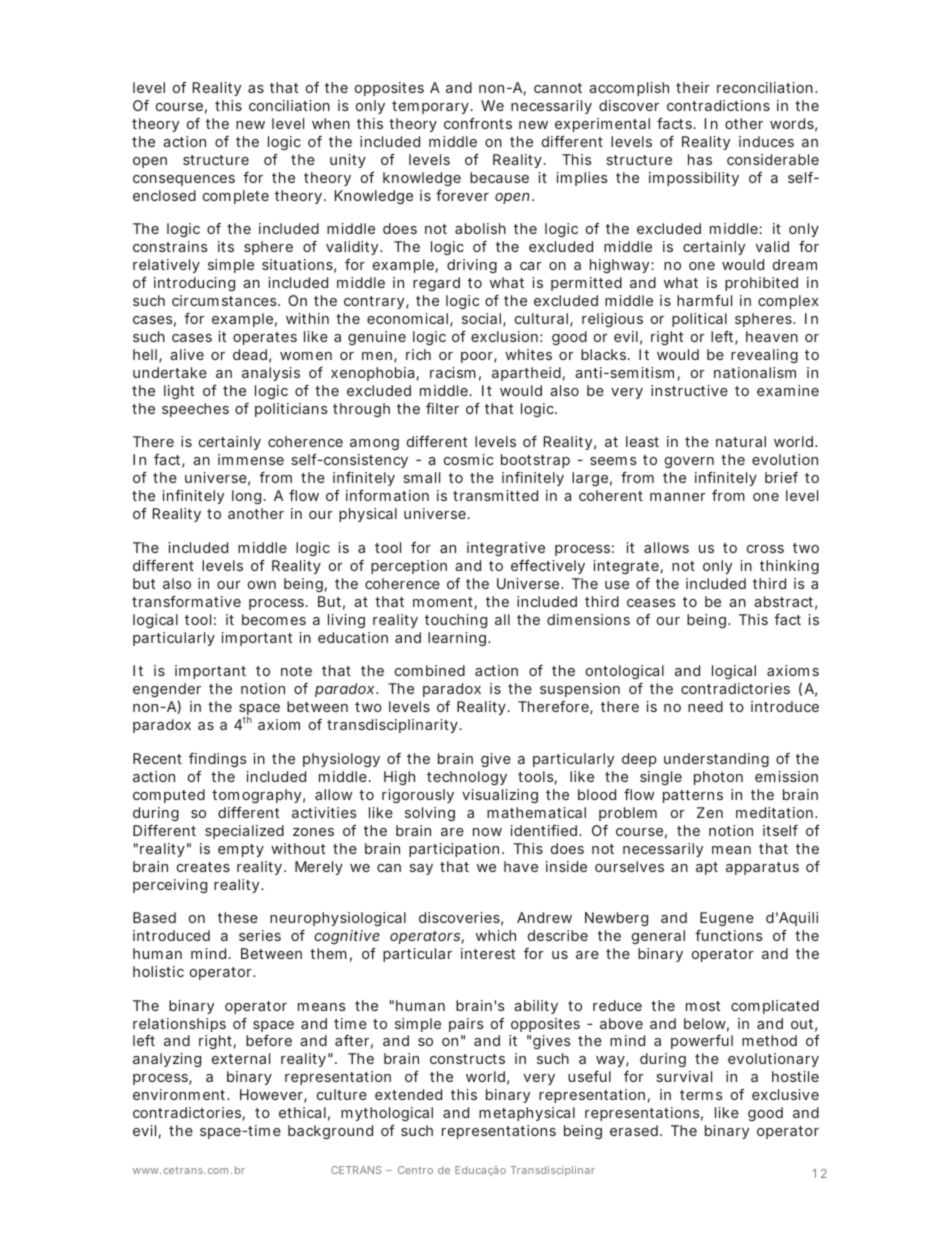  What do you see at coordinates (496, 935) in the document?
I see `which` at bounding box center [496, 935].
